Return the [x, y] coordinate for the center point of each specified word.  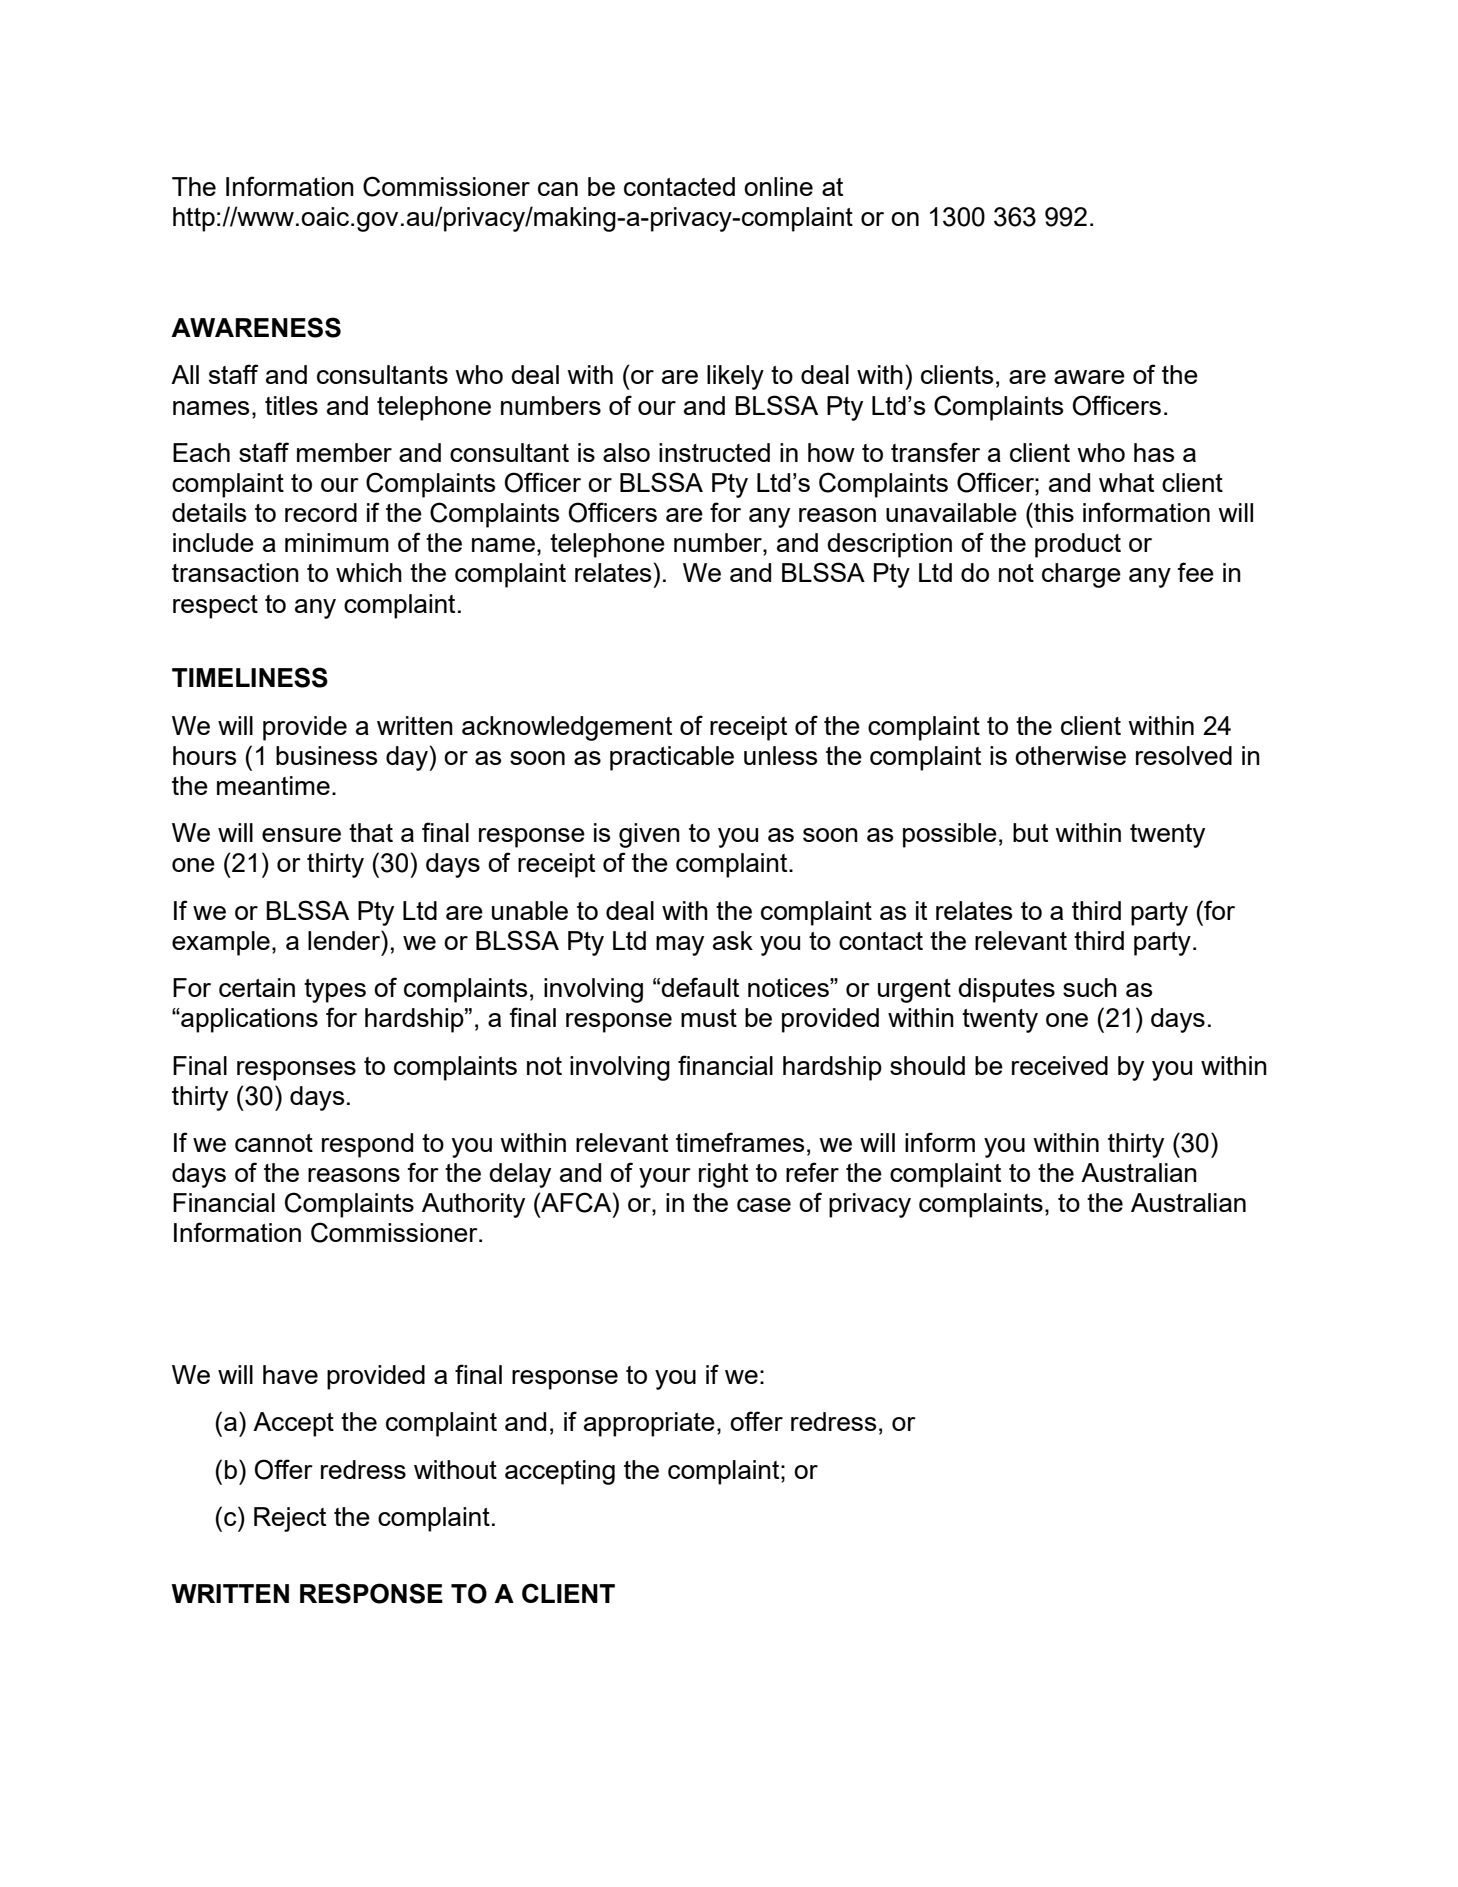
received [1060, 1065]
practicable [672, 758]
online [778, 186]
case [764, 1205]
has [1154, 452]
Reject [290, 1519]
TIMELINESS [250, 677]
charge [1081, 575]
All [185, 374]
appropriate [649, 1424]
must [709, 1018]
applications [248, 1020]
